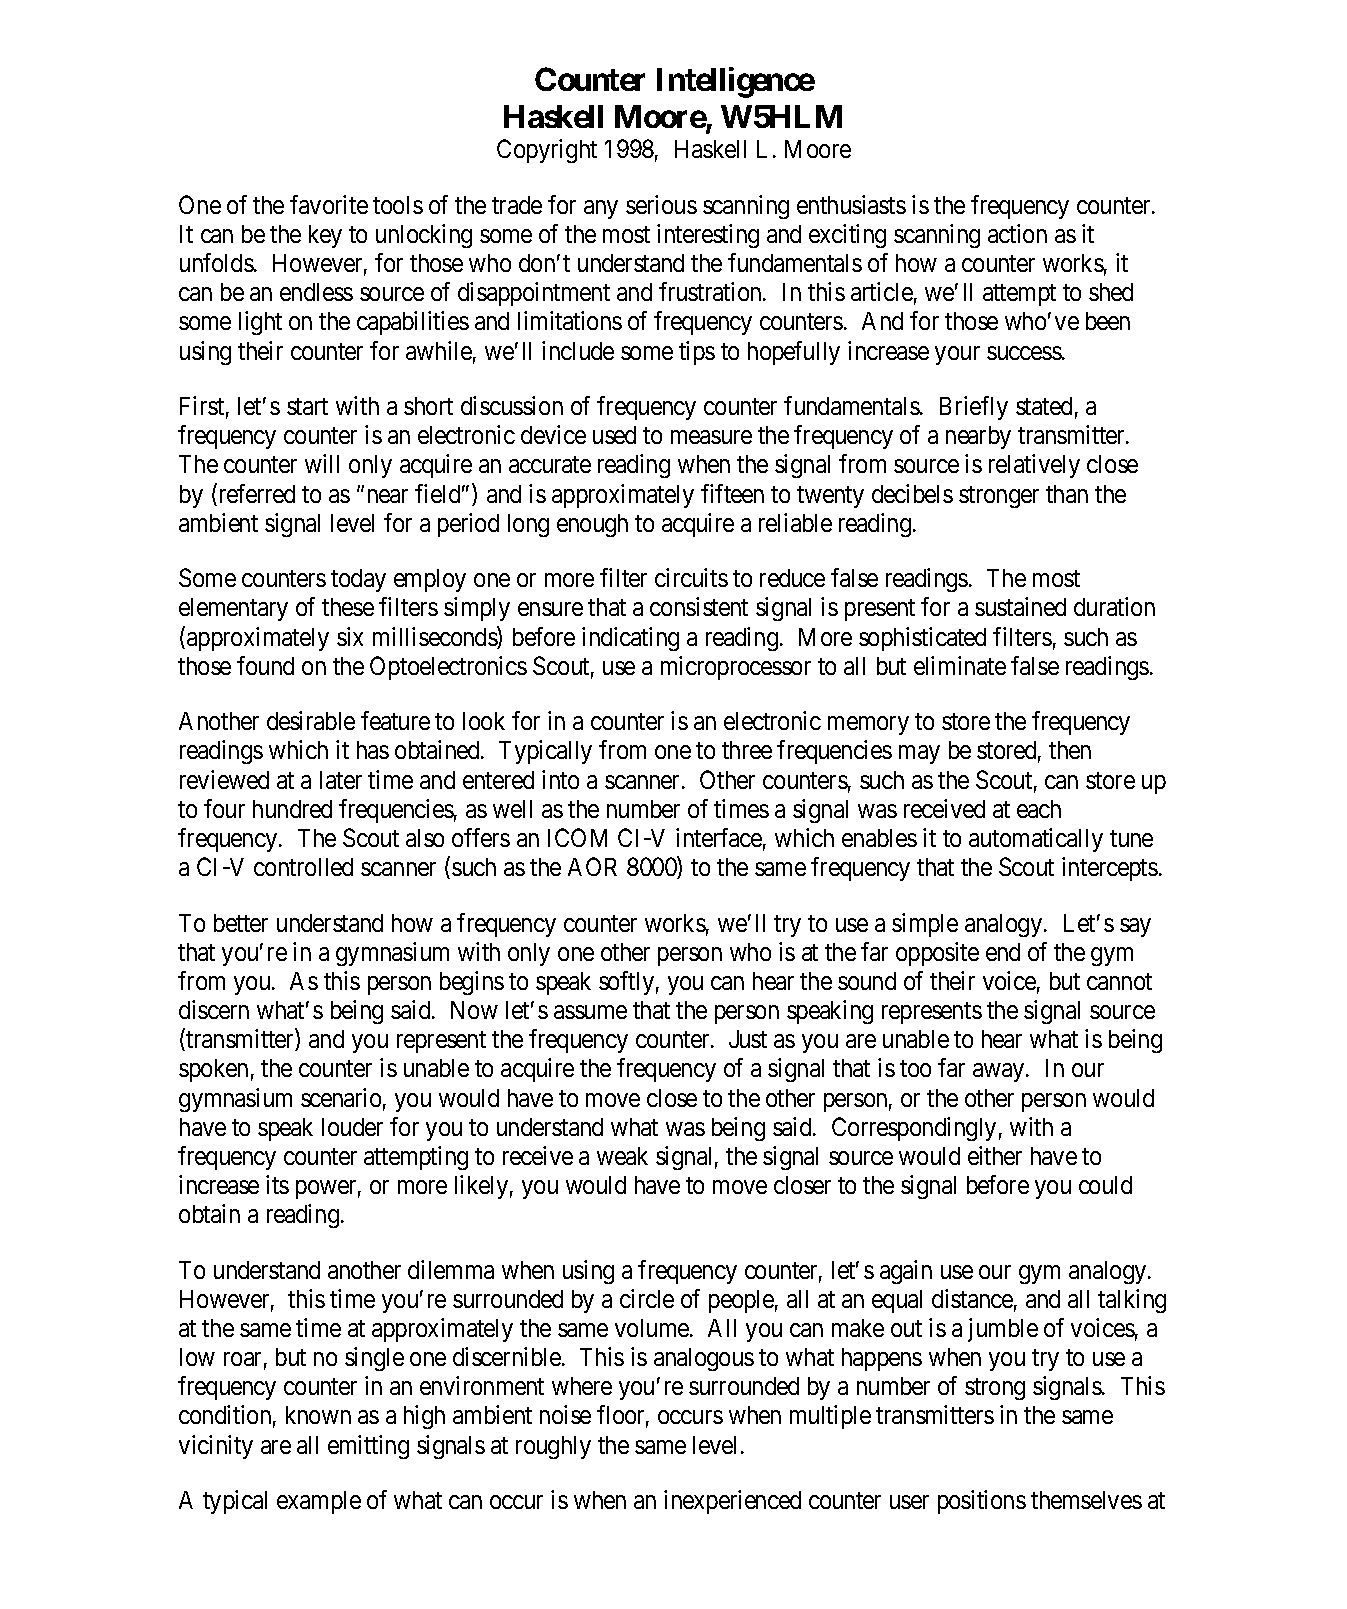 The width and height of the screenshot is (1347, 1609). What do you see at coordinates (661, 204) in the screenshot?
I see `serious` at bounding box center [661, 204].
